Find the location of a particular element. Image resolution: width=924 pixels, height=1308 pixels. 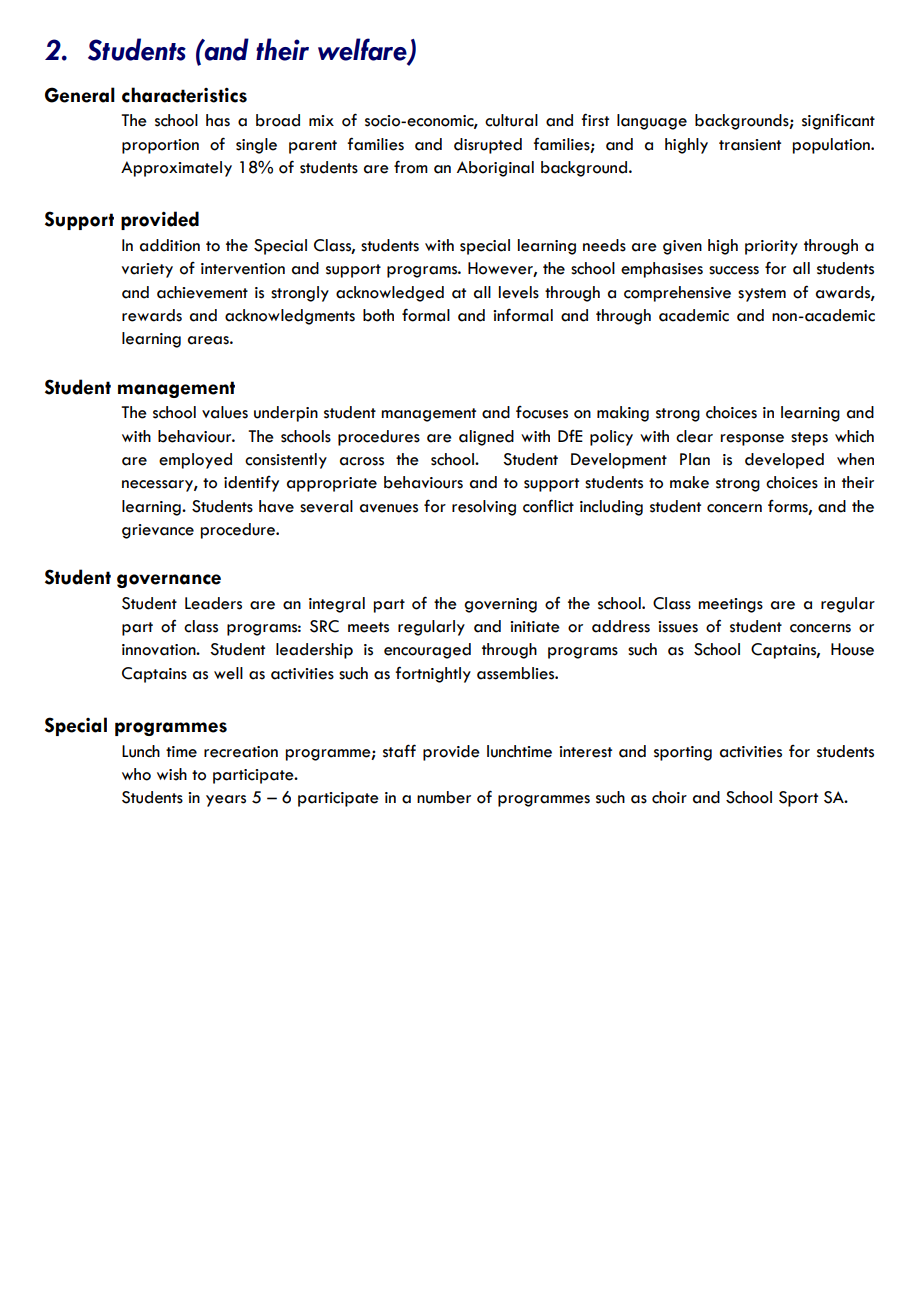

choir is located at coordinates (669, 797).
